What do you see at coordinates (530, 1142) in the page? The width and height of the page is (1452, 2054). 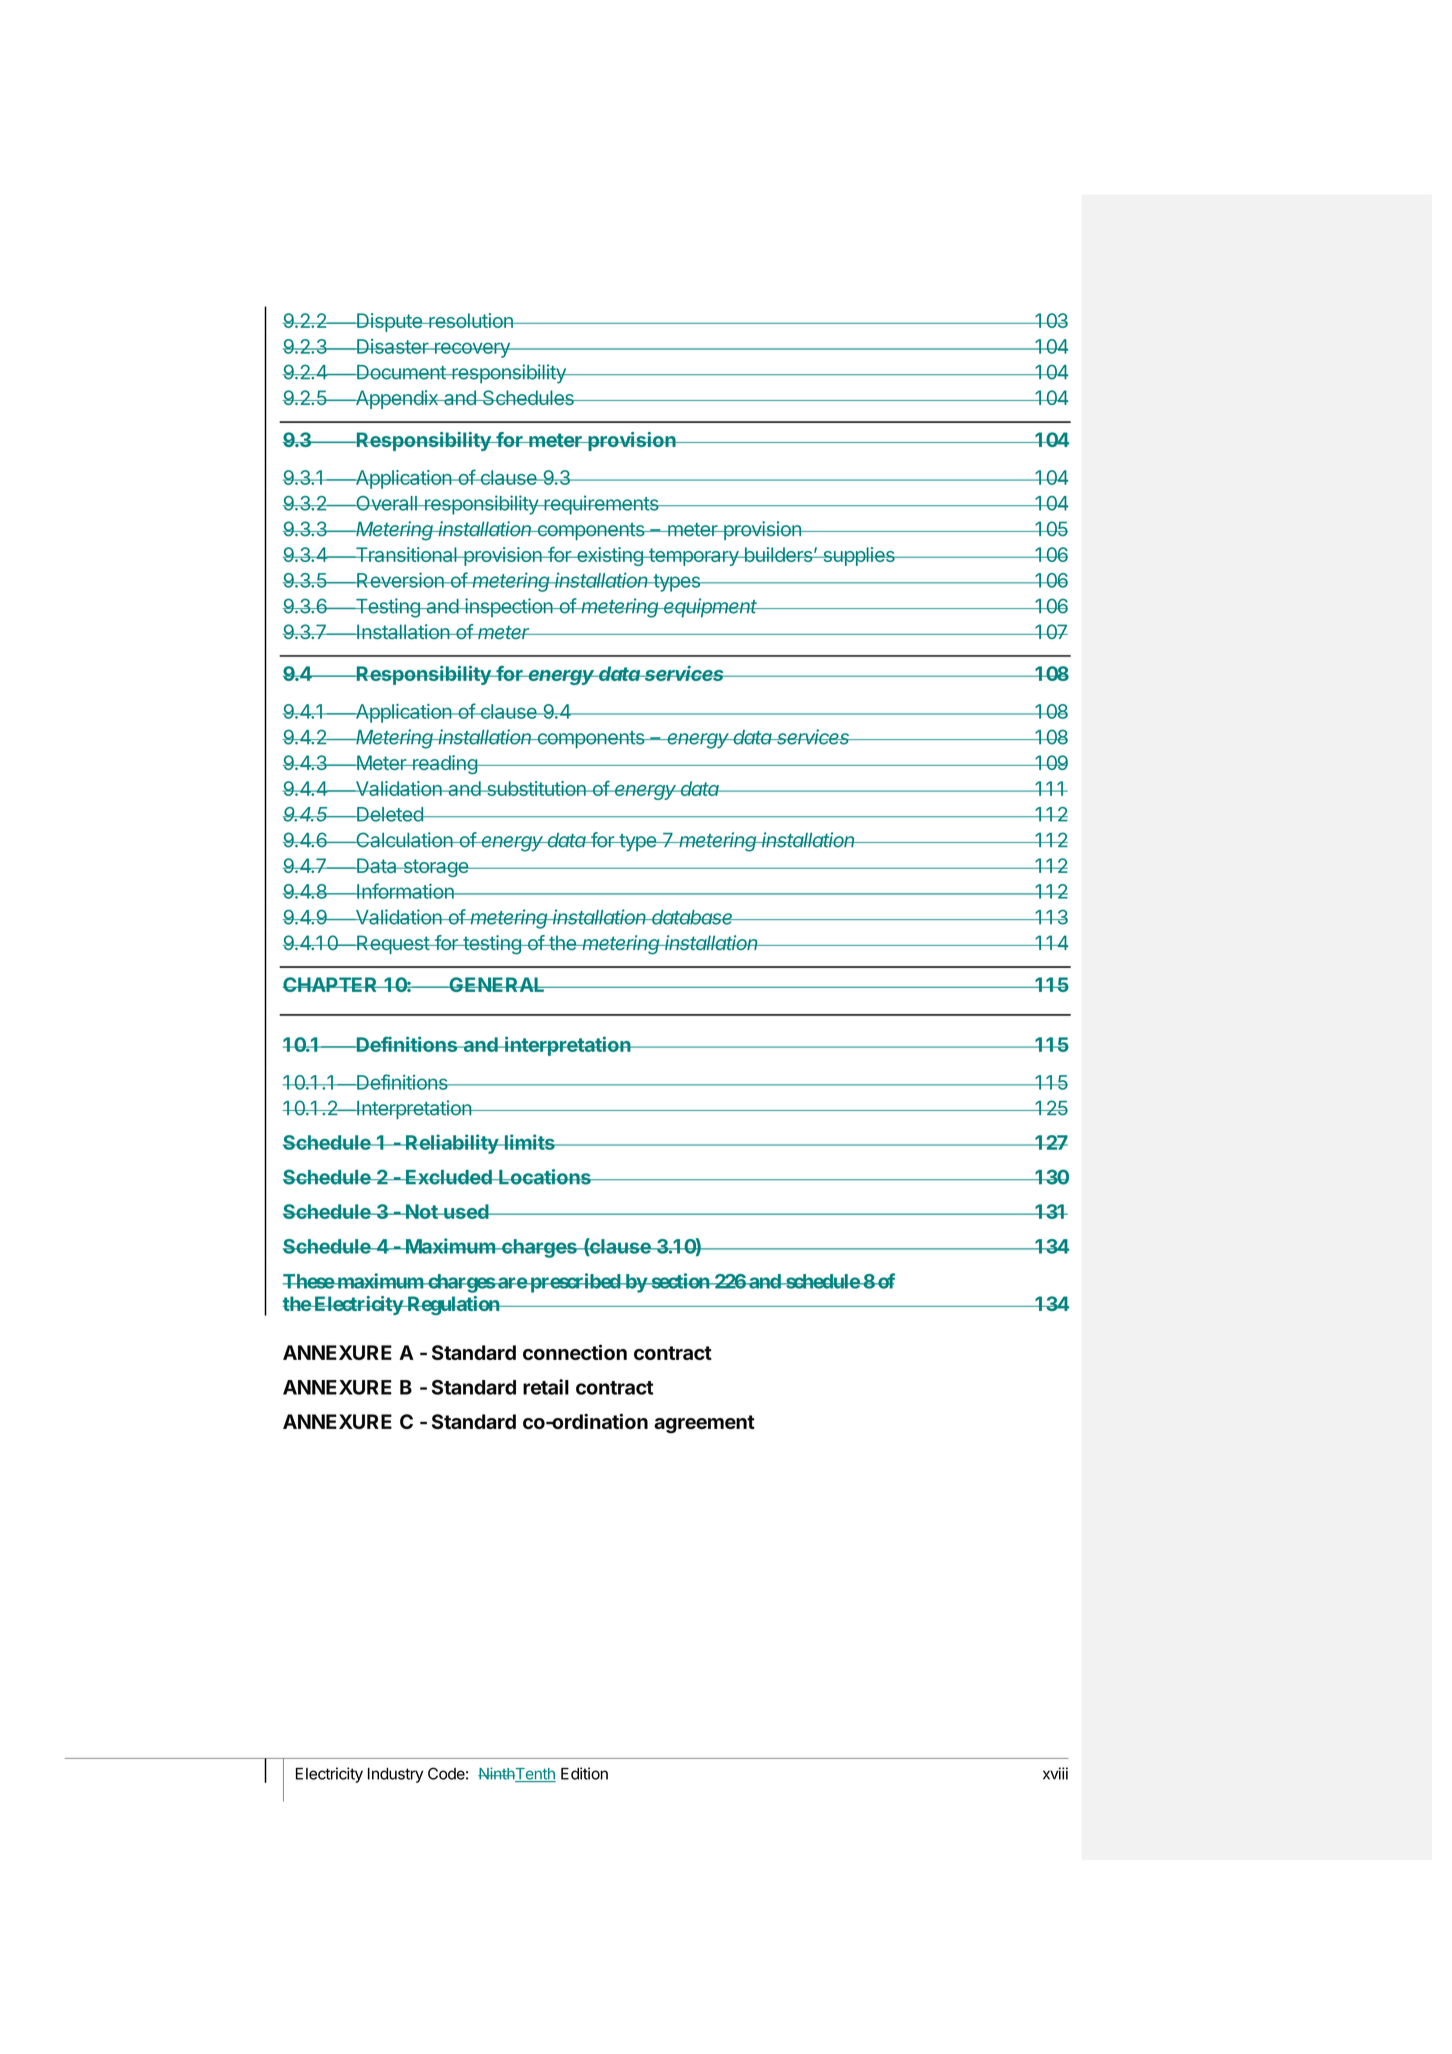 I see `limits` at bounding box center [530, 1142].
